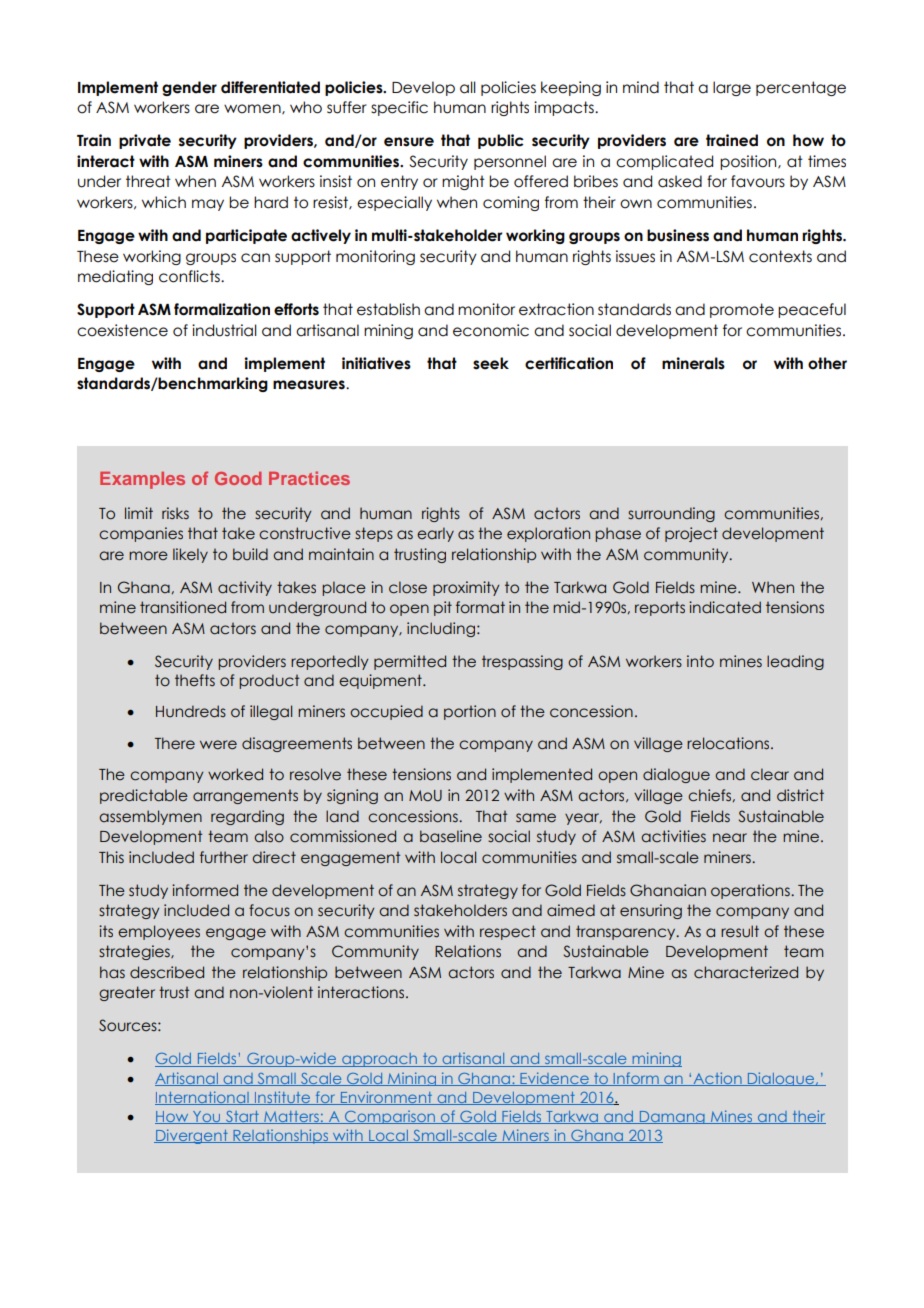  I want to click on Good, so click(238, 478).
